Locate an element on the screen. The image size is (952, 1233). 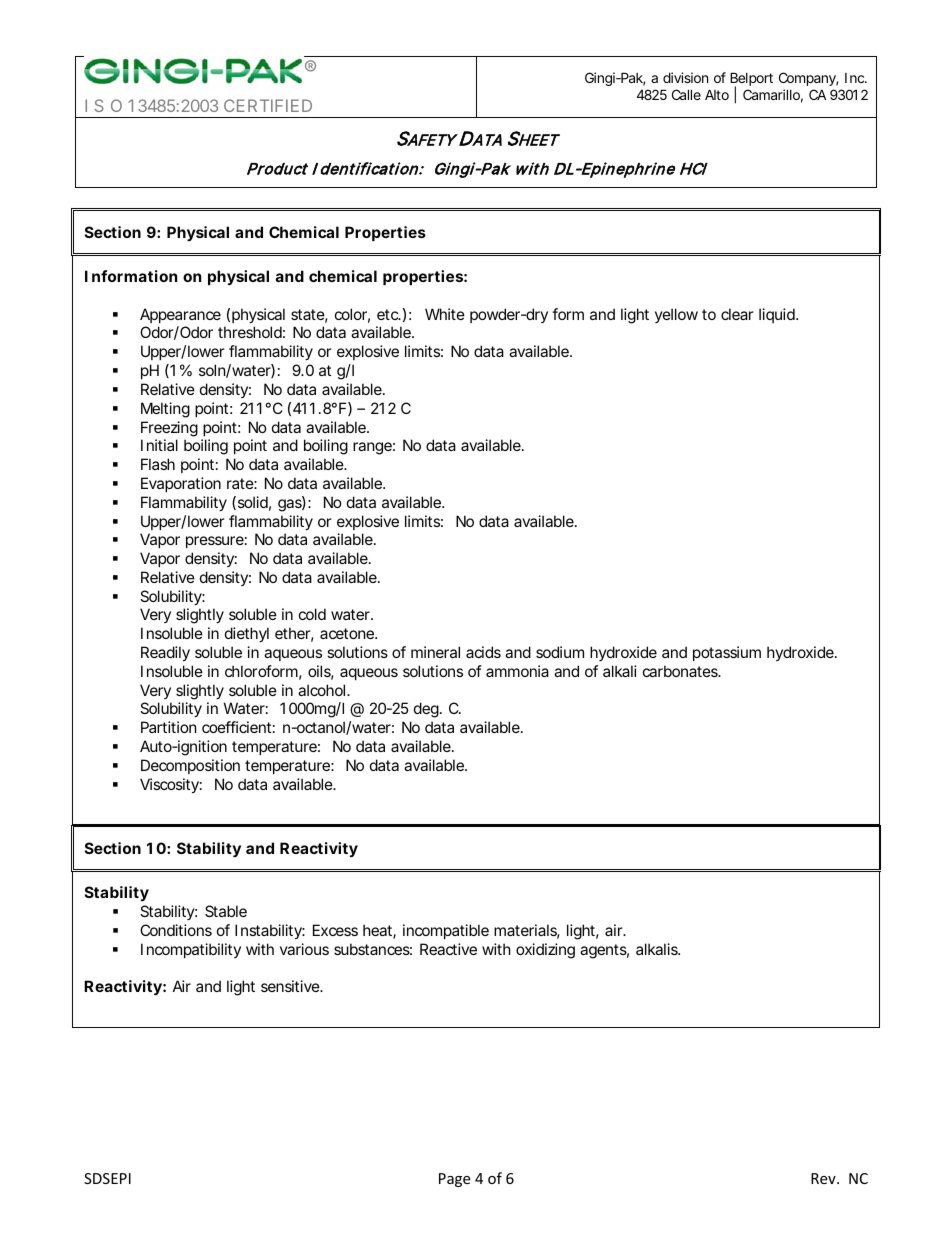
acids is located at coordinates (483, 652).
